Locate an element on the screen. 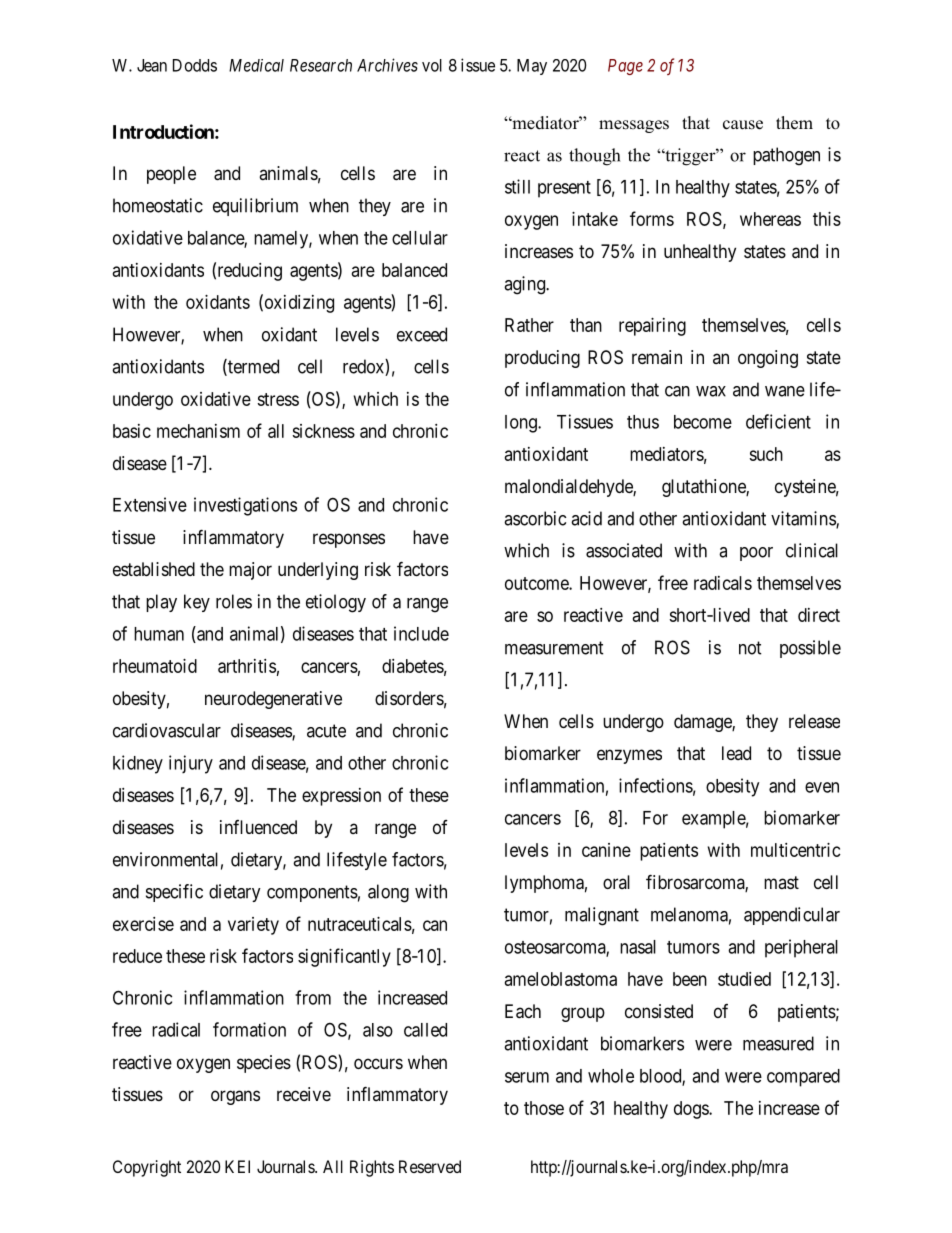 The height and width of the screenshot is (1233, 952). dogs is located at coordinates (692, 1110).
